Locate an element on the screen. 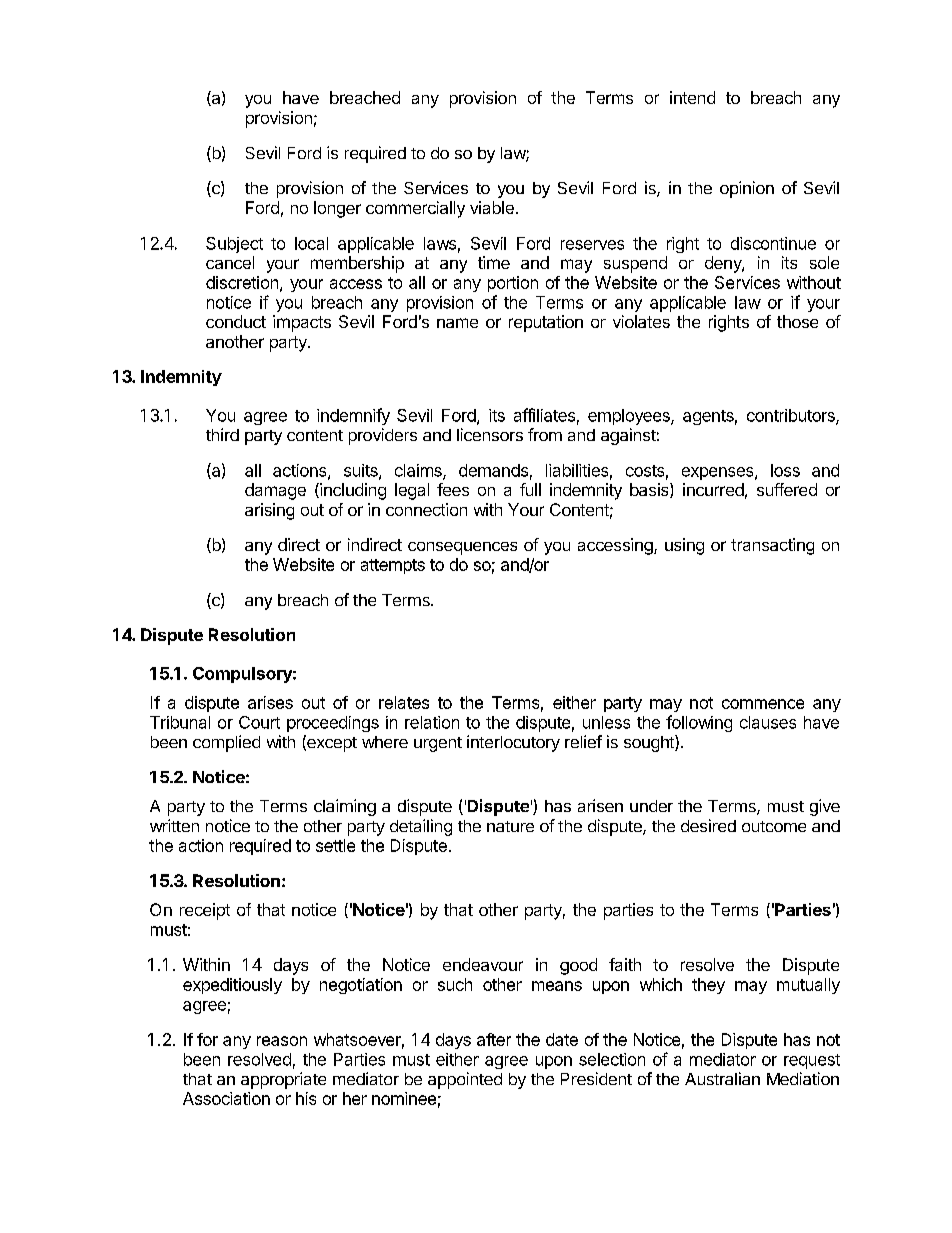 The image size is (952, 1233). viable is located at coordinates (492, 207).
